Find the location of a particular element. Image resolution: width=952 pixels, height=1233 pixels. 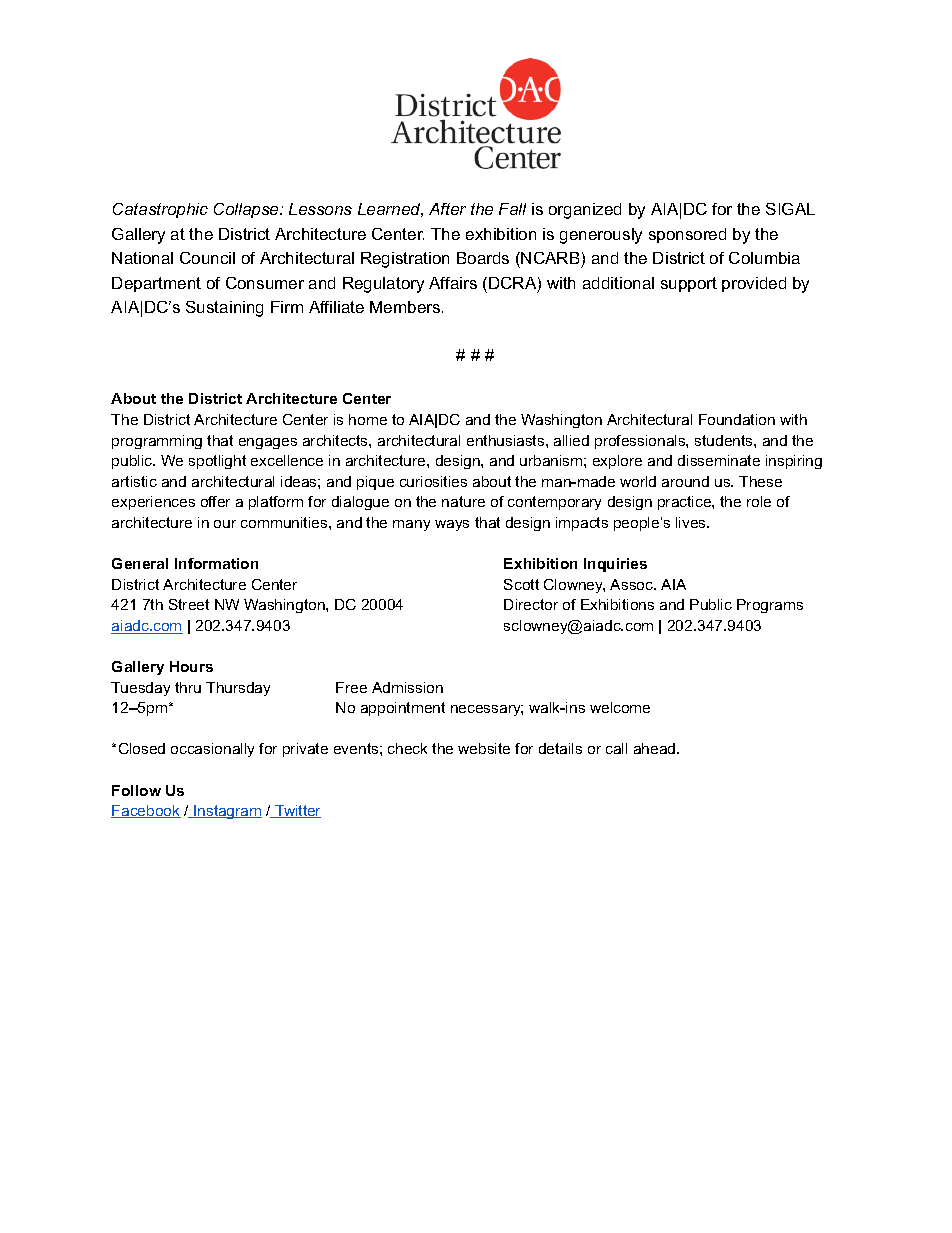

sponsored is located at coordinates (687, 235).
